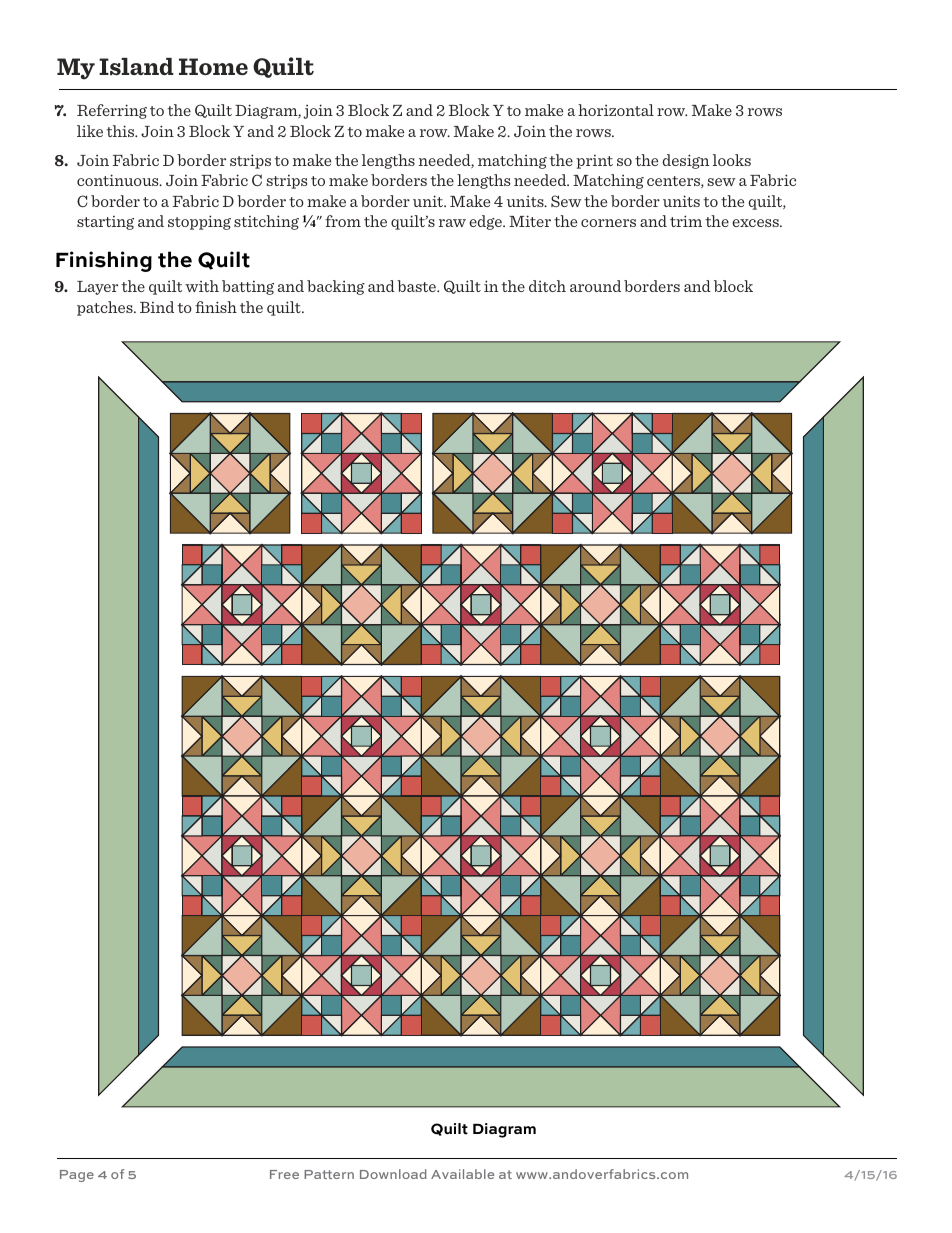 This page has width=952, height=1233. Describe the element at coordinates (284, 1174) in the page. I see `Free` at that location.
